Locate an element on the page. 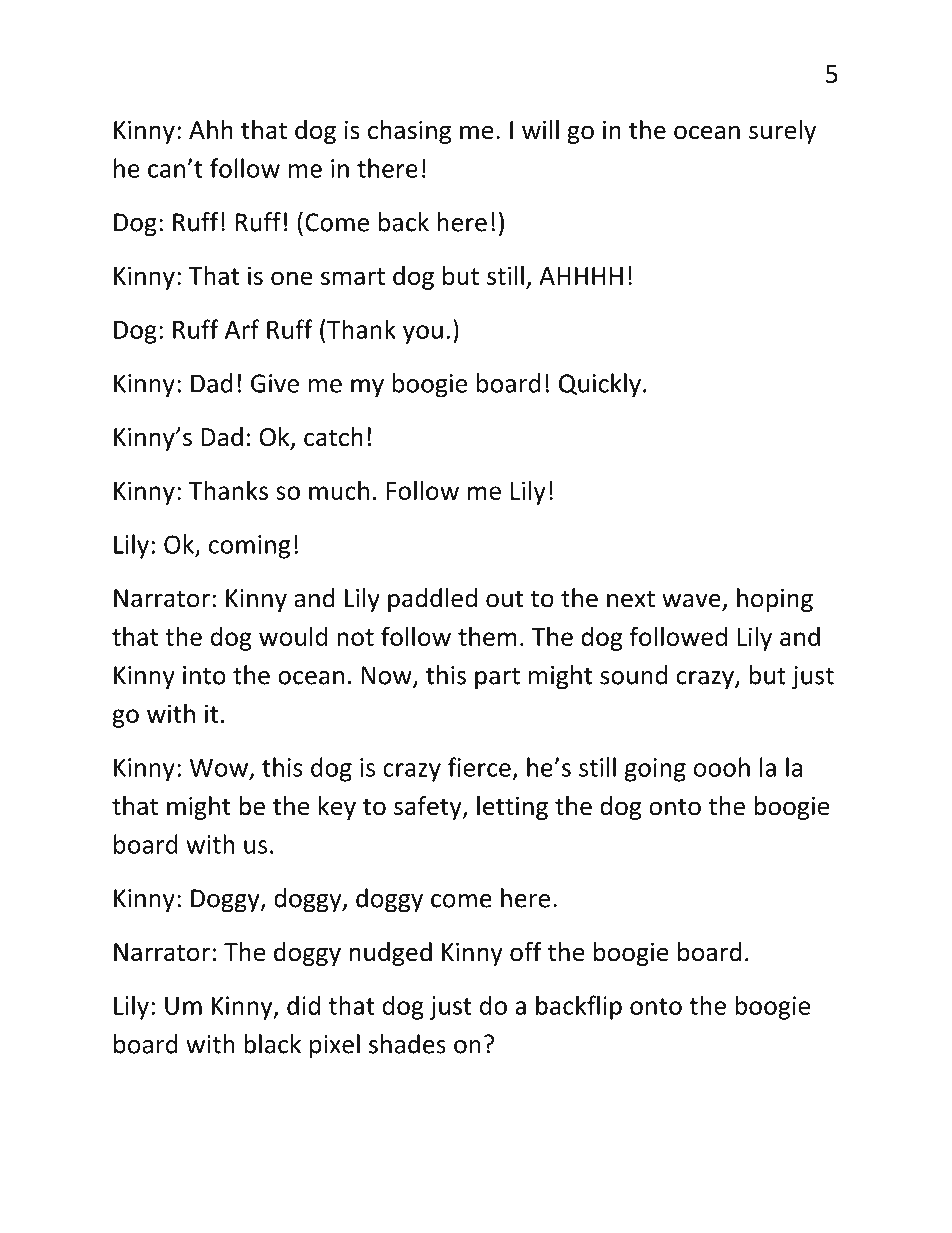 This image has height=1233, width=952. will is located at coordinates (540, 129).
